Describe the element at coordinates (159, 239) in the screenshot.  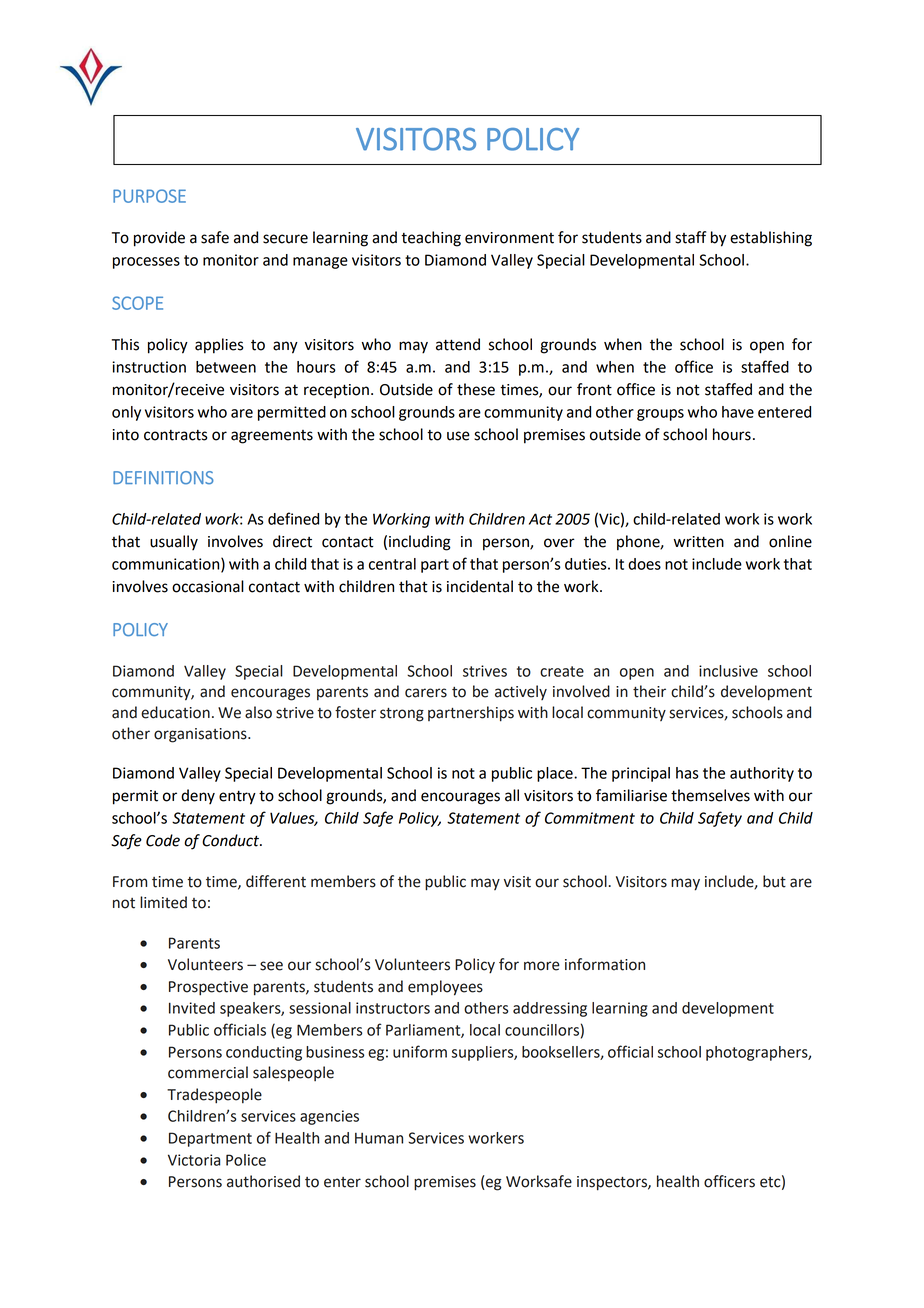
I see `provide` at that location.
